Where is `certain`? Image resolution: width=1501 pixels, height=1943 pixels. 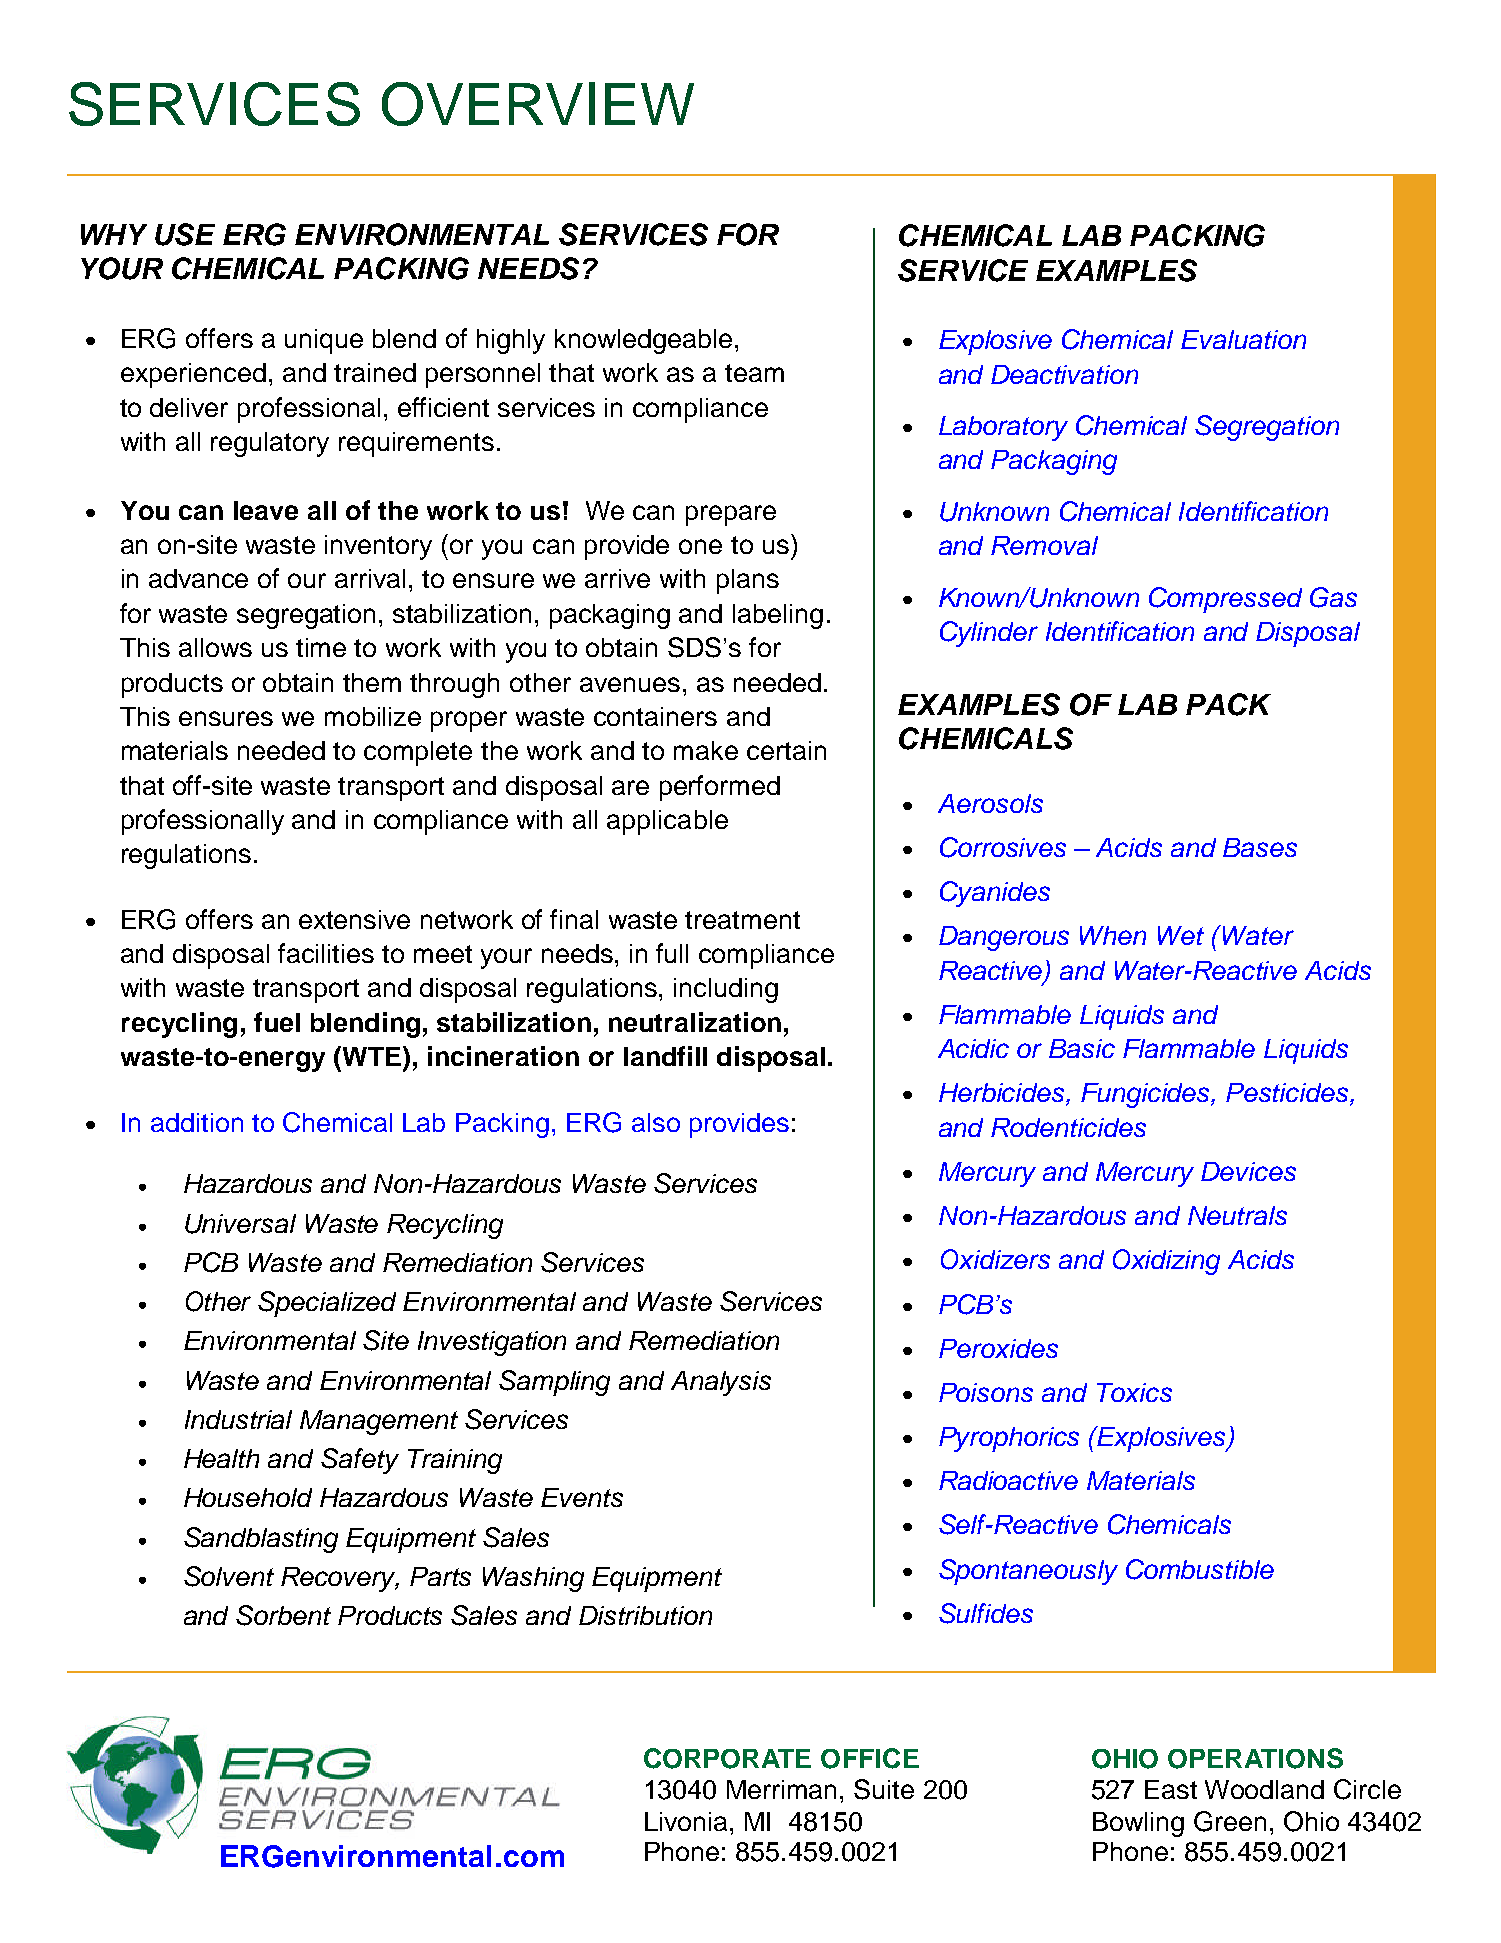
certain is located at coordinates (786, 750).
